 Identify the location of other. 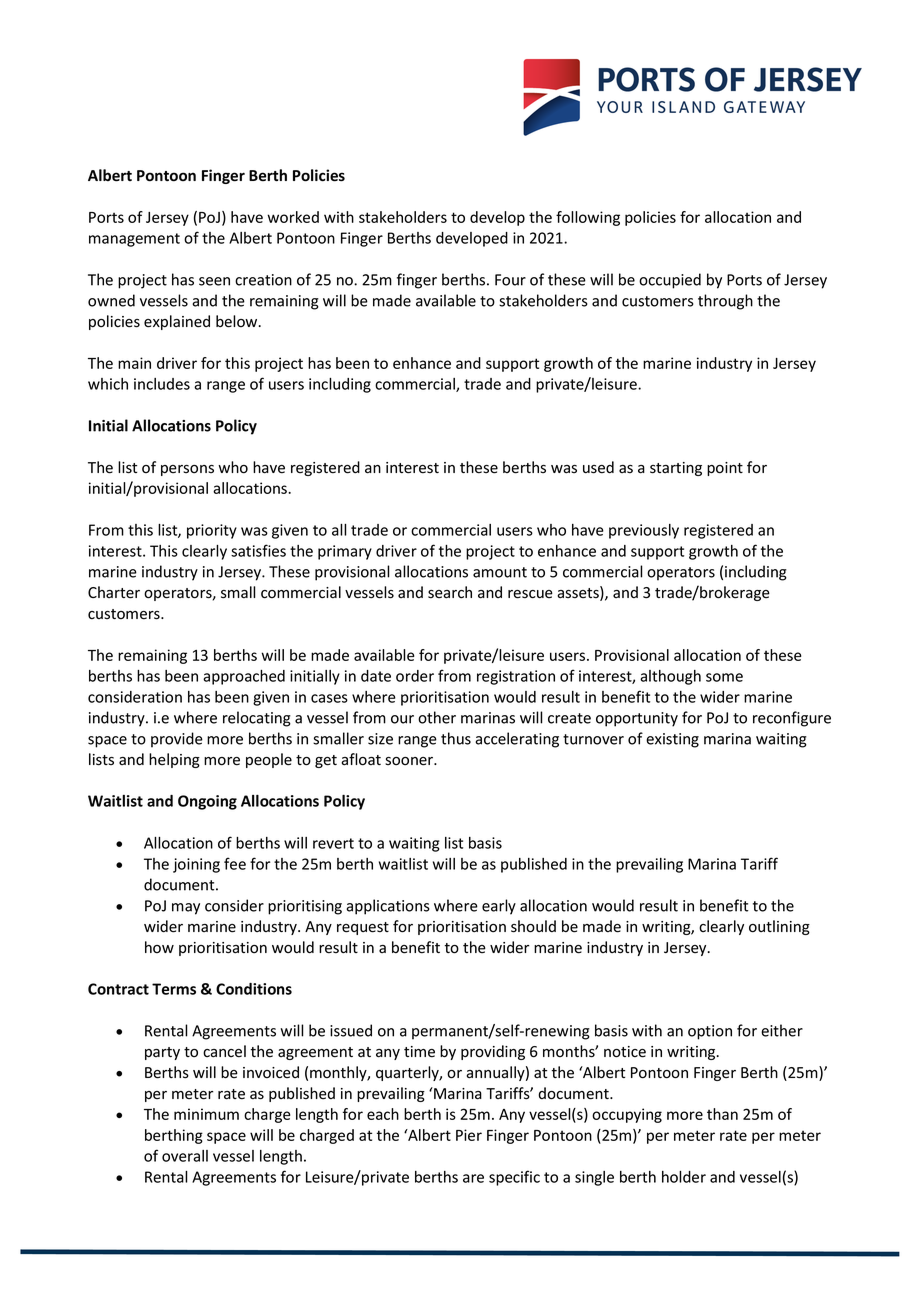
(437, 717).
